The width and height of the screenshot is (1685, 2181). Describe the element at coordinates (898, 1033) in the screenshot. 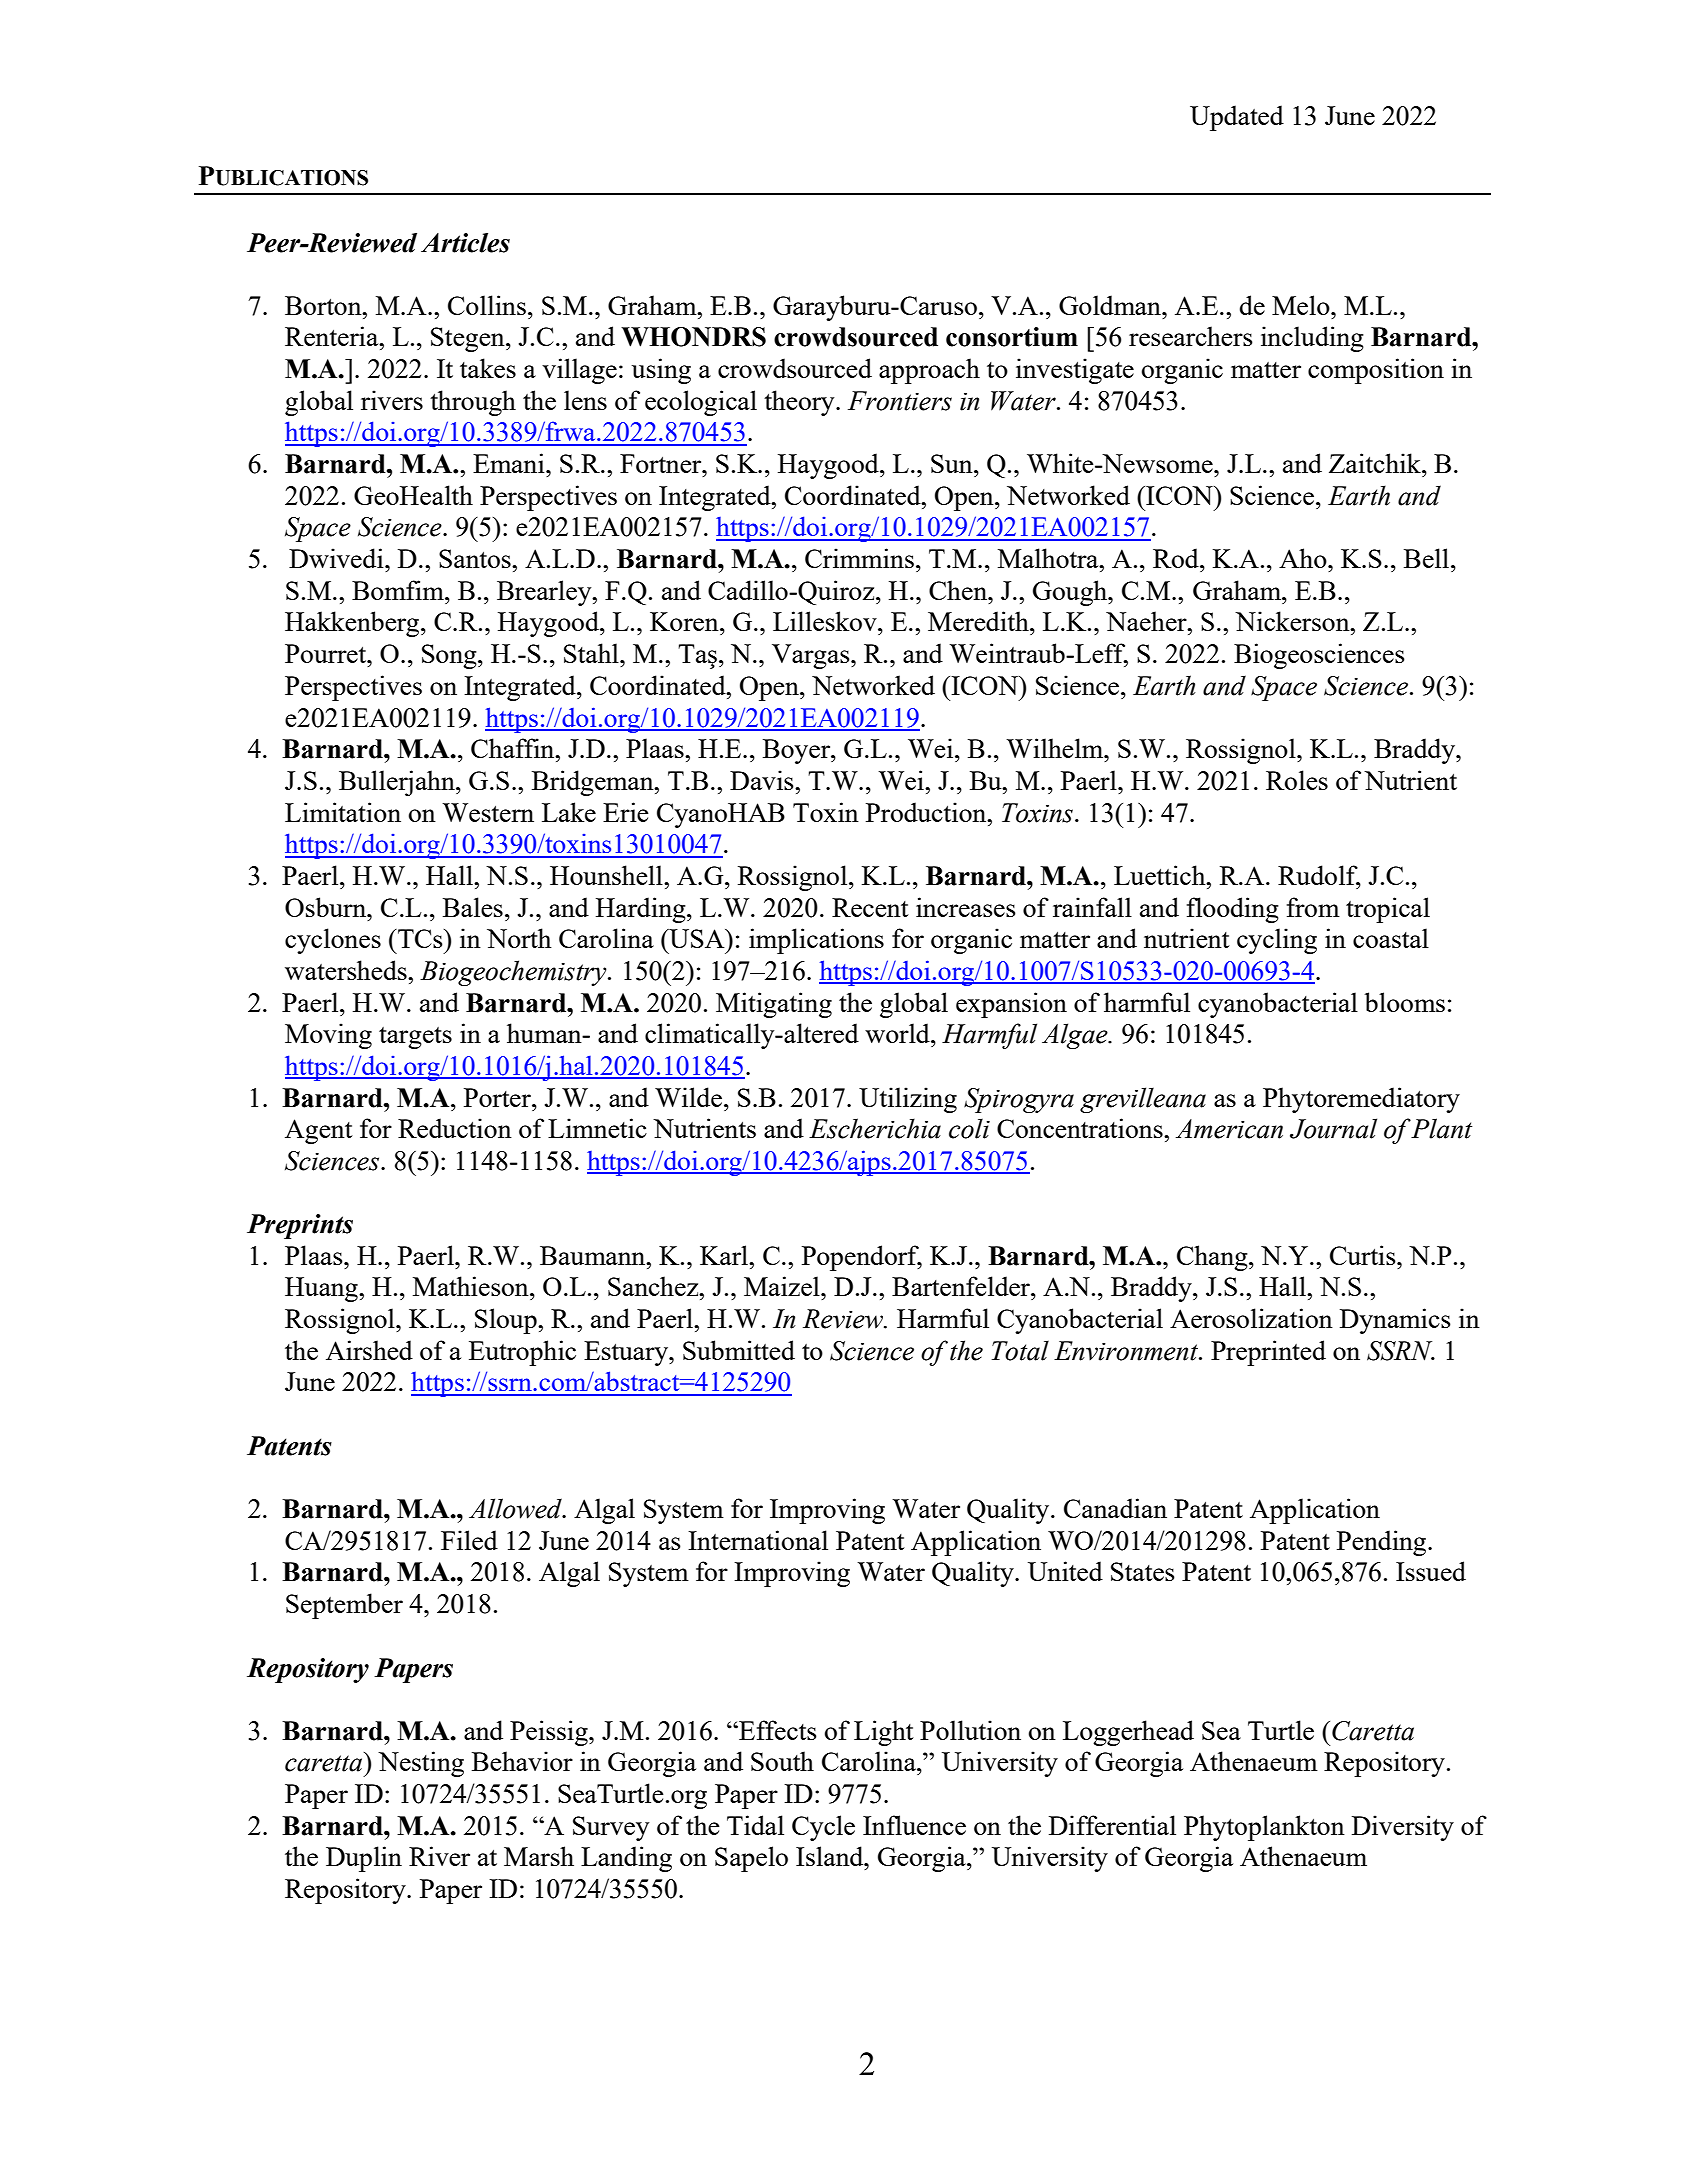

I see `world` at that location.
